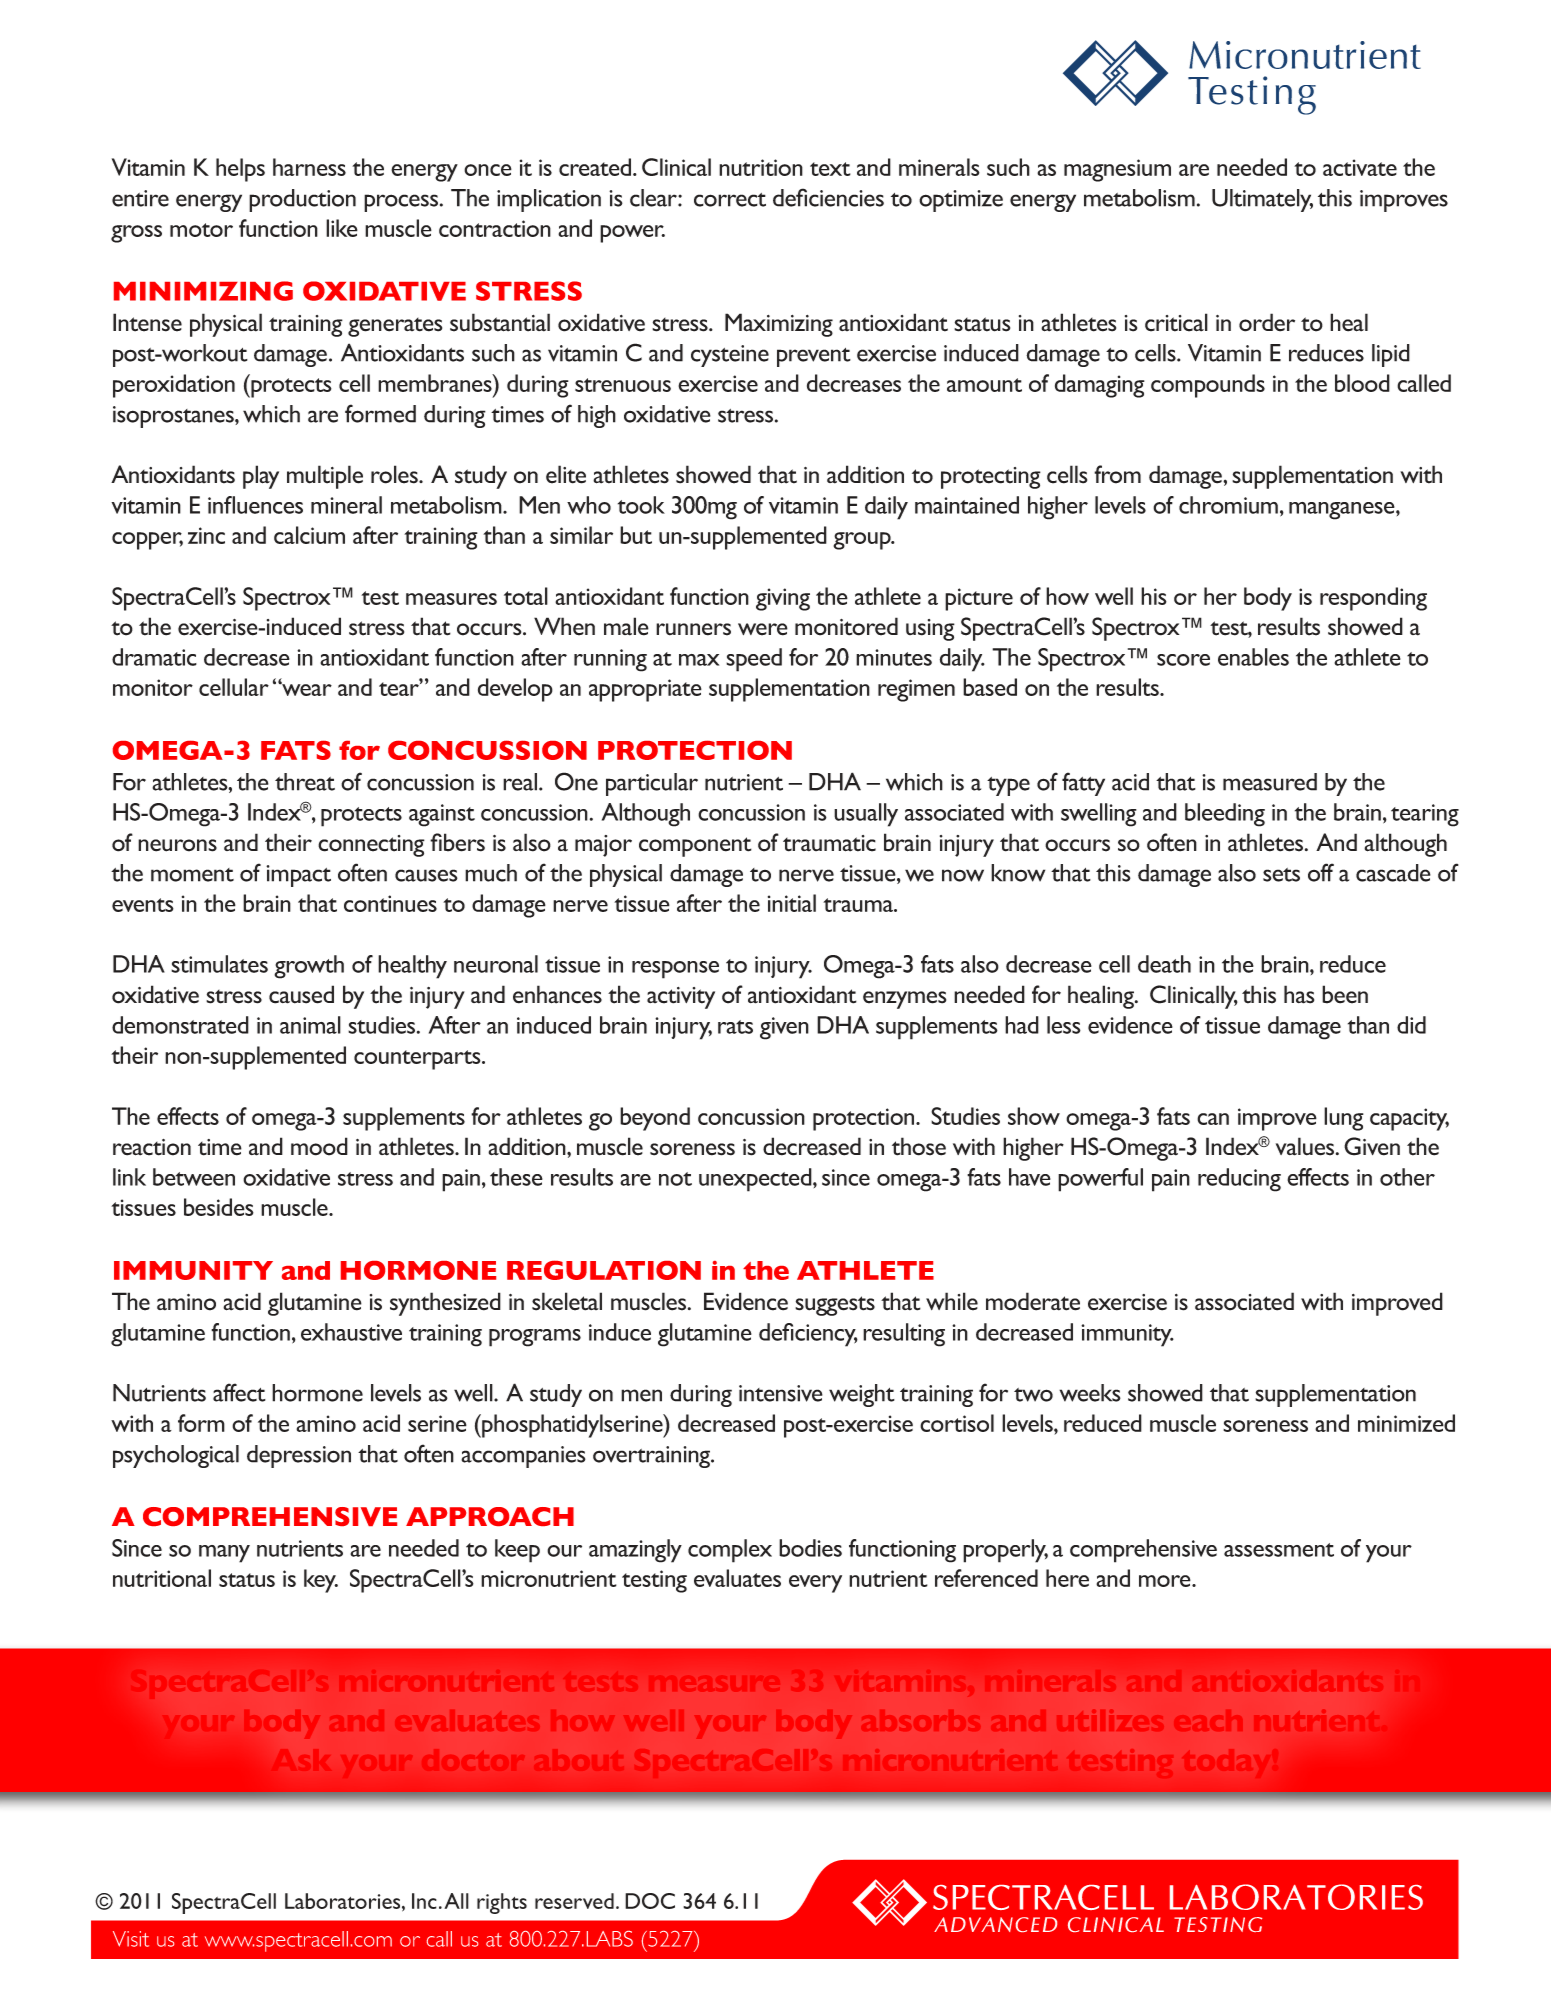 The image size is (1551, 2007). What do you see at coordinates (1225, 815) in the screenshot?
I see `bleeding` at bounding box center [1225, 815].
